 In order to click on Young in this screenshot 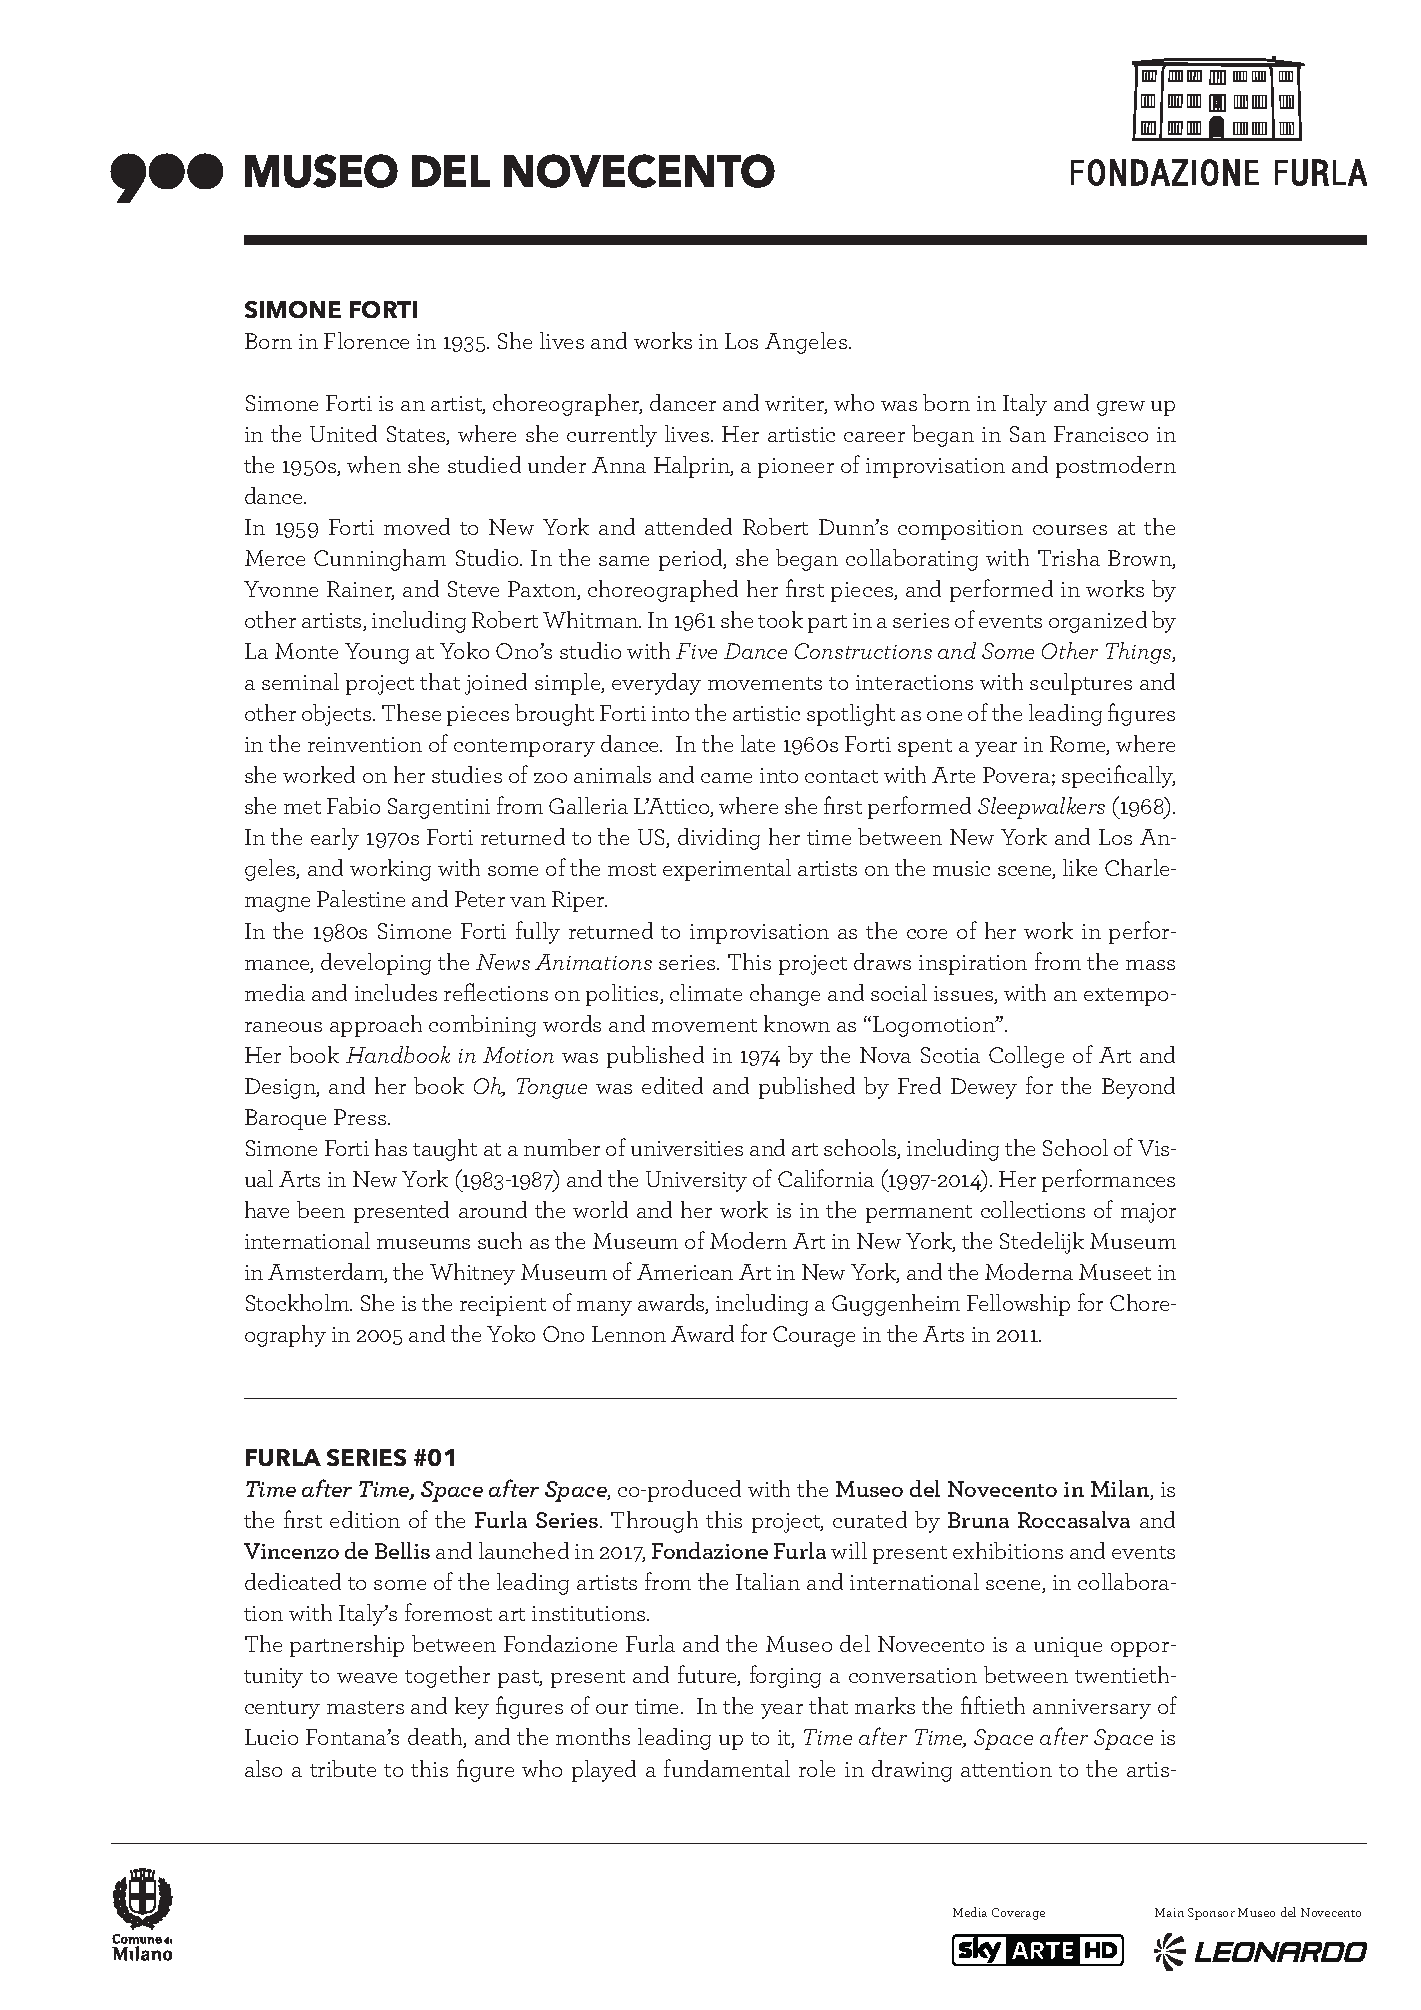, I will do `click(377, 653)`.
